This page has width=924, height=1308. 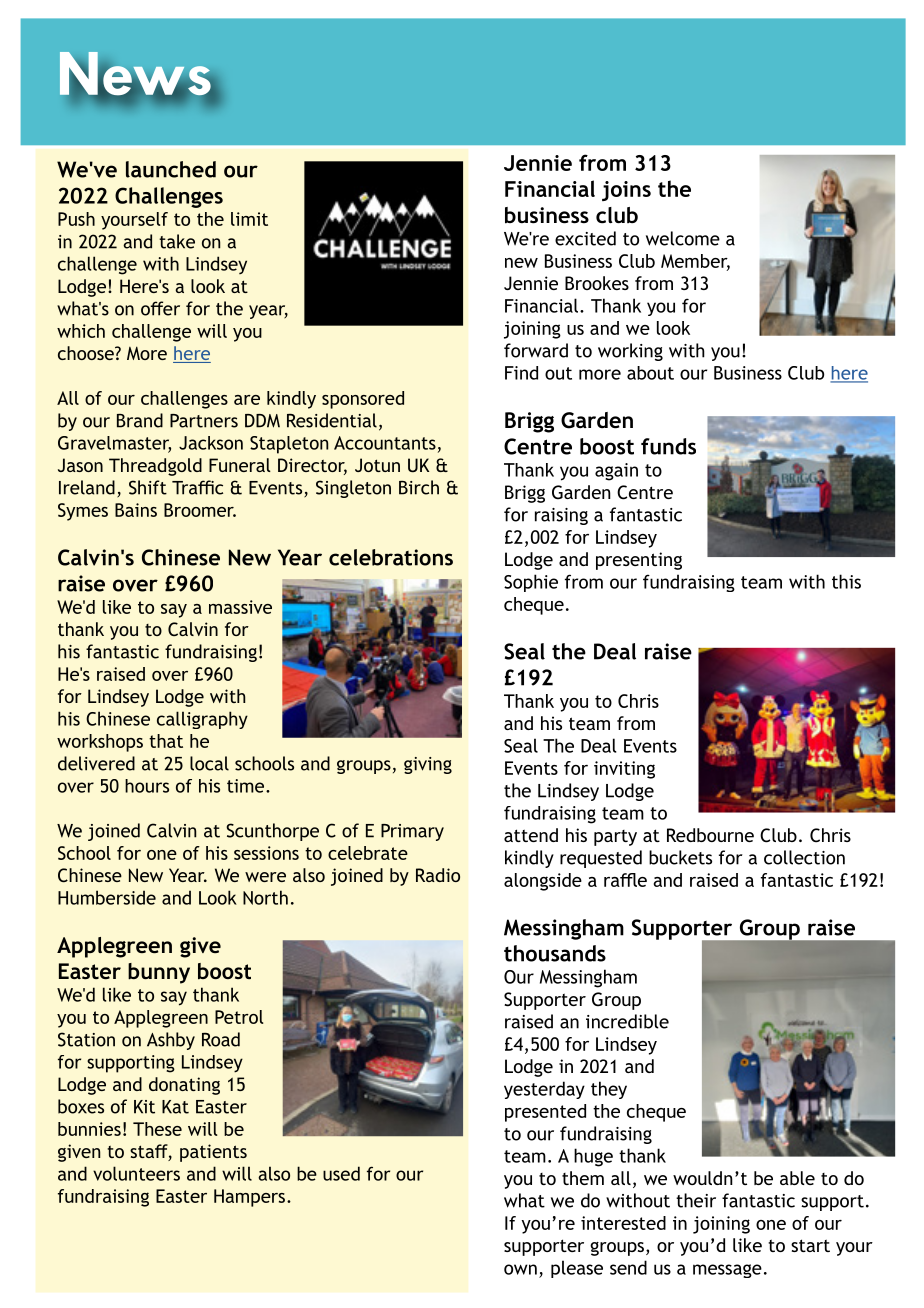 I want to click on own, so click(x=520, y=1269).
